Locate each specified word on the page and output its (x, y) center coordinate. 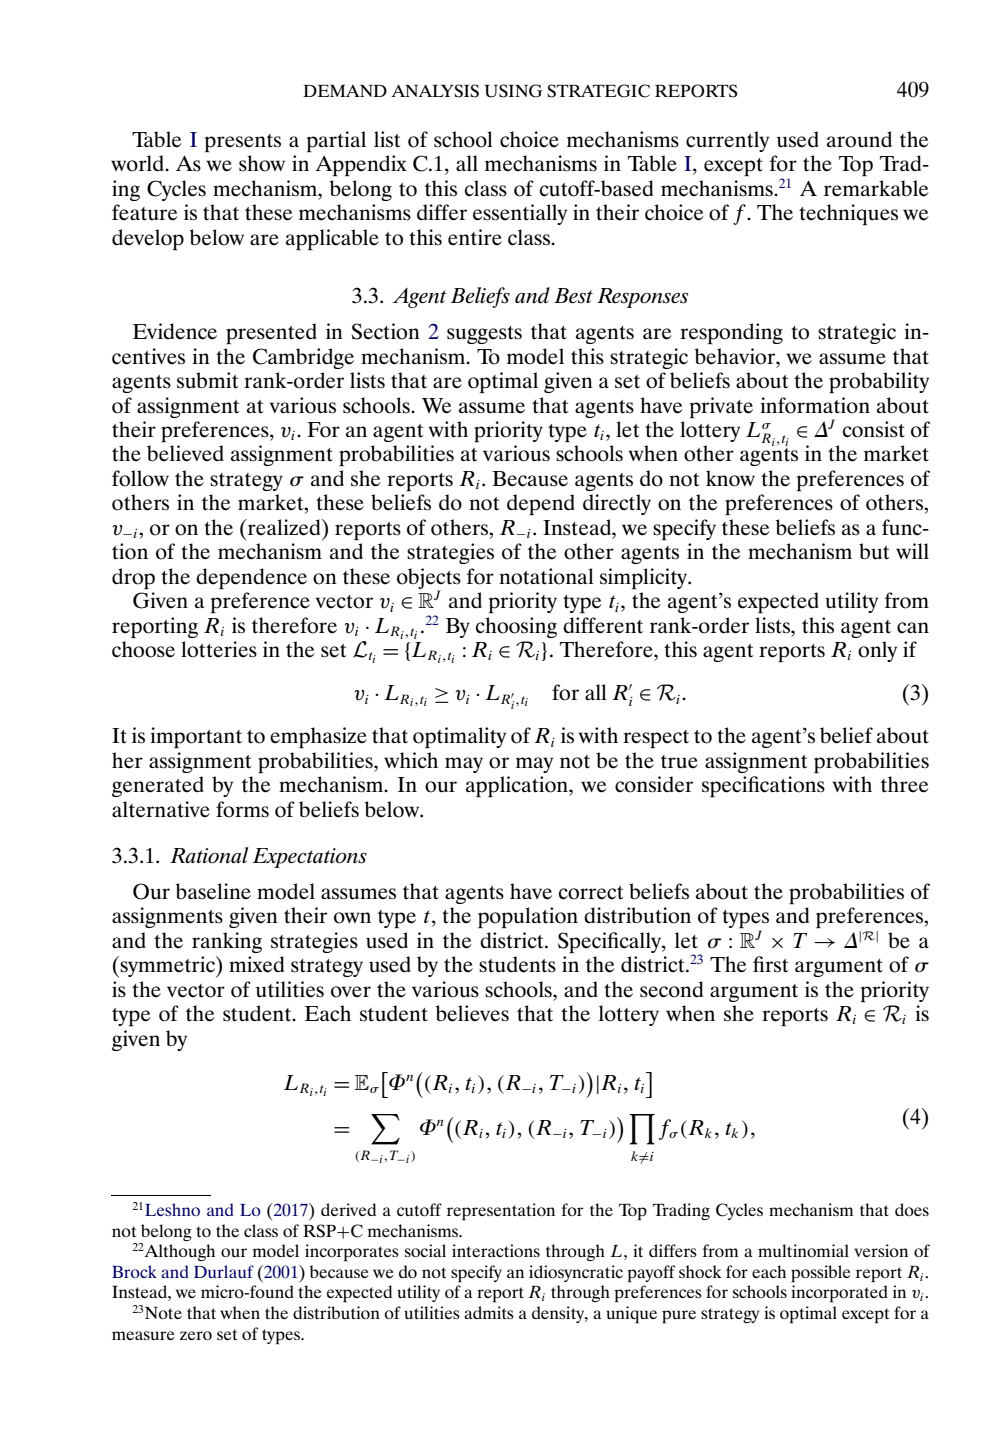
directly (617, 504)
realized (284, 527)
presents (243, 143)
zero (196, 1335)
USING (513, 91)
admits (489, 1312)
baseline (213, 891)
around (859, 139)
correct (591, 893)
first (770, 964)
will (912, 551)
